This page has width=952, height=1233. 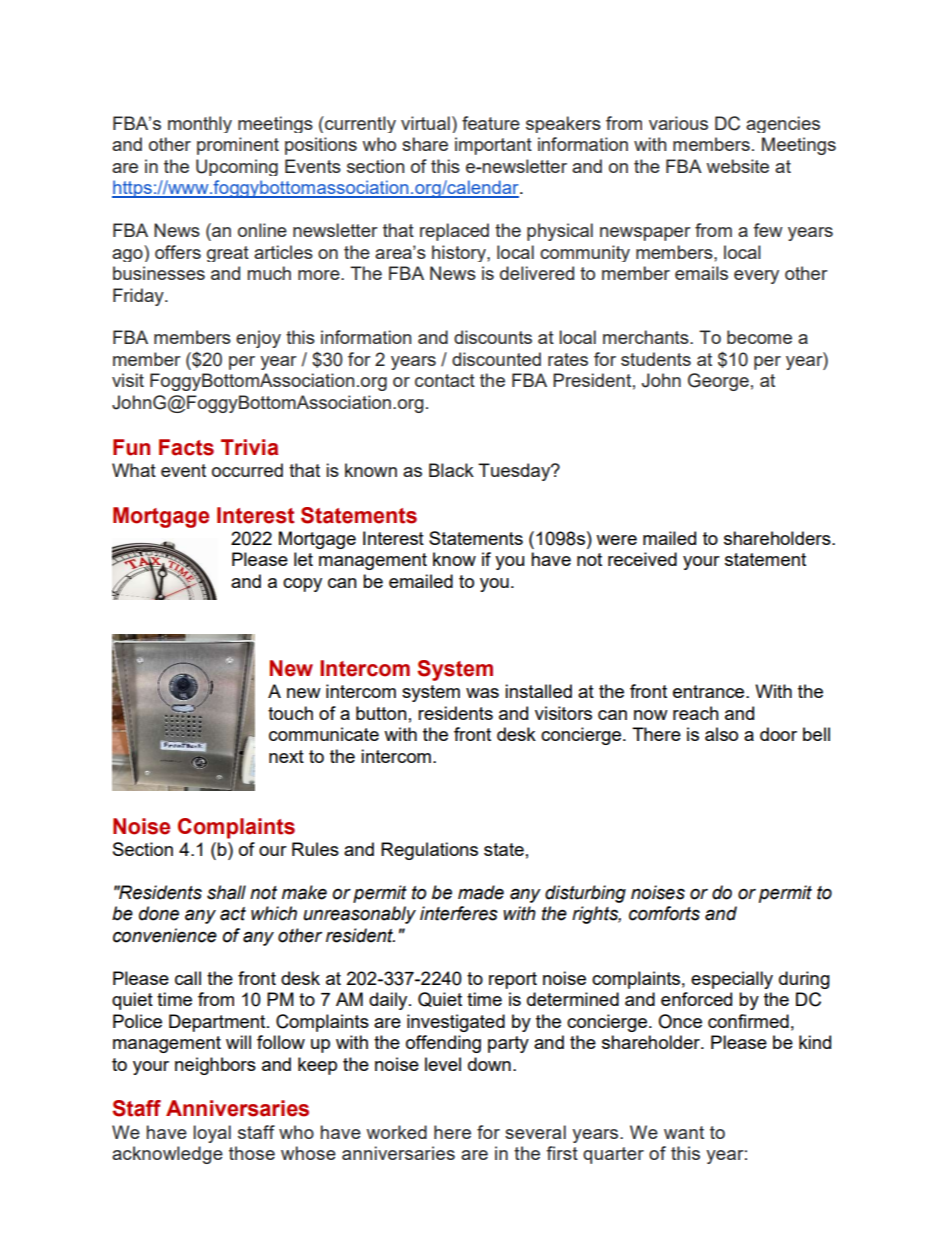 What do you see at coordinates (482, 693) in the page?
I see `was` at bounding box center [482, 693].
